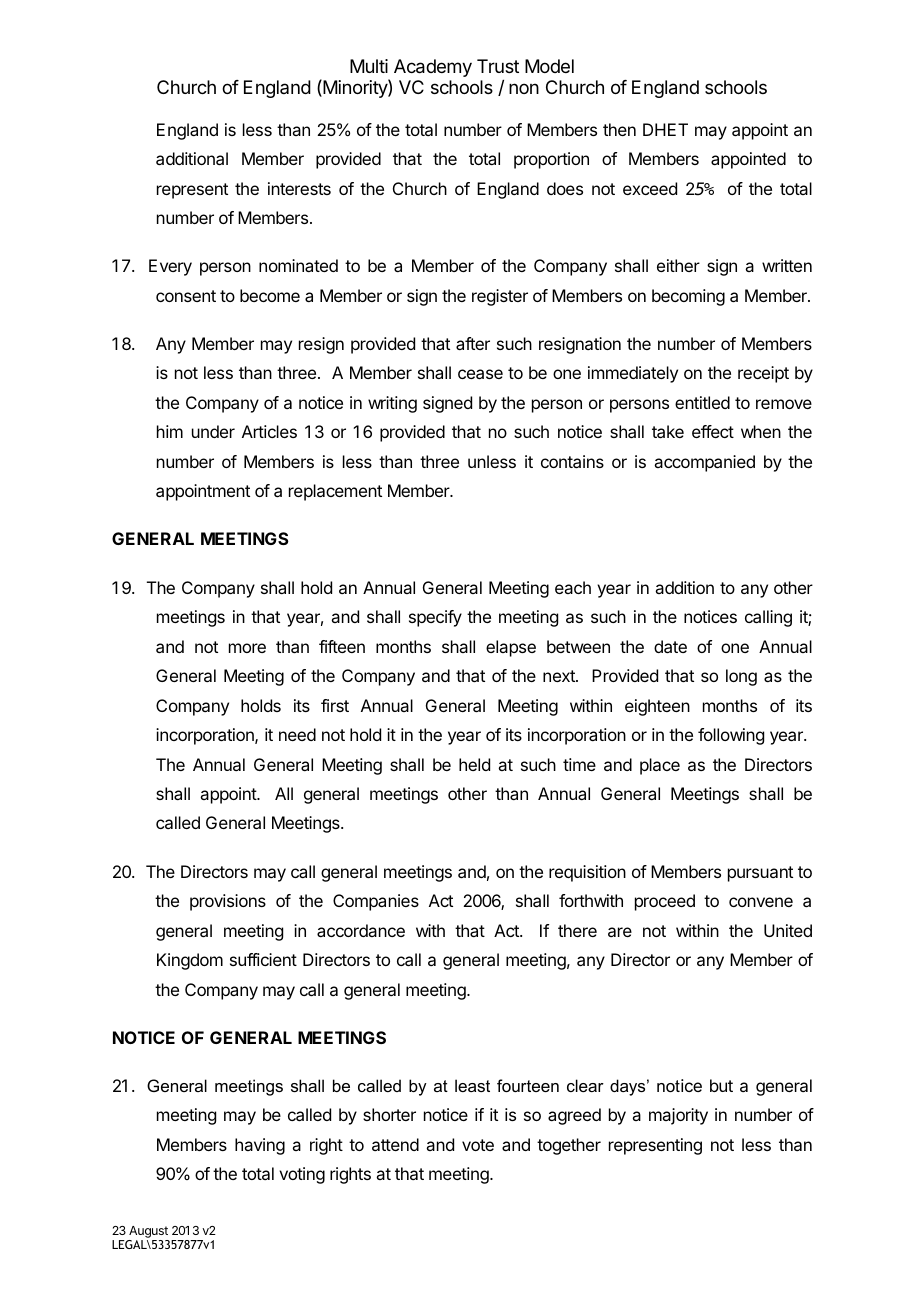  Describe the element at coordinates (498, 66) in the document. I see `Trust` at that location.
